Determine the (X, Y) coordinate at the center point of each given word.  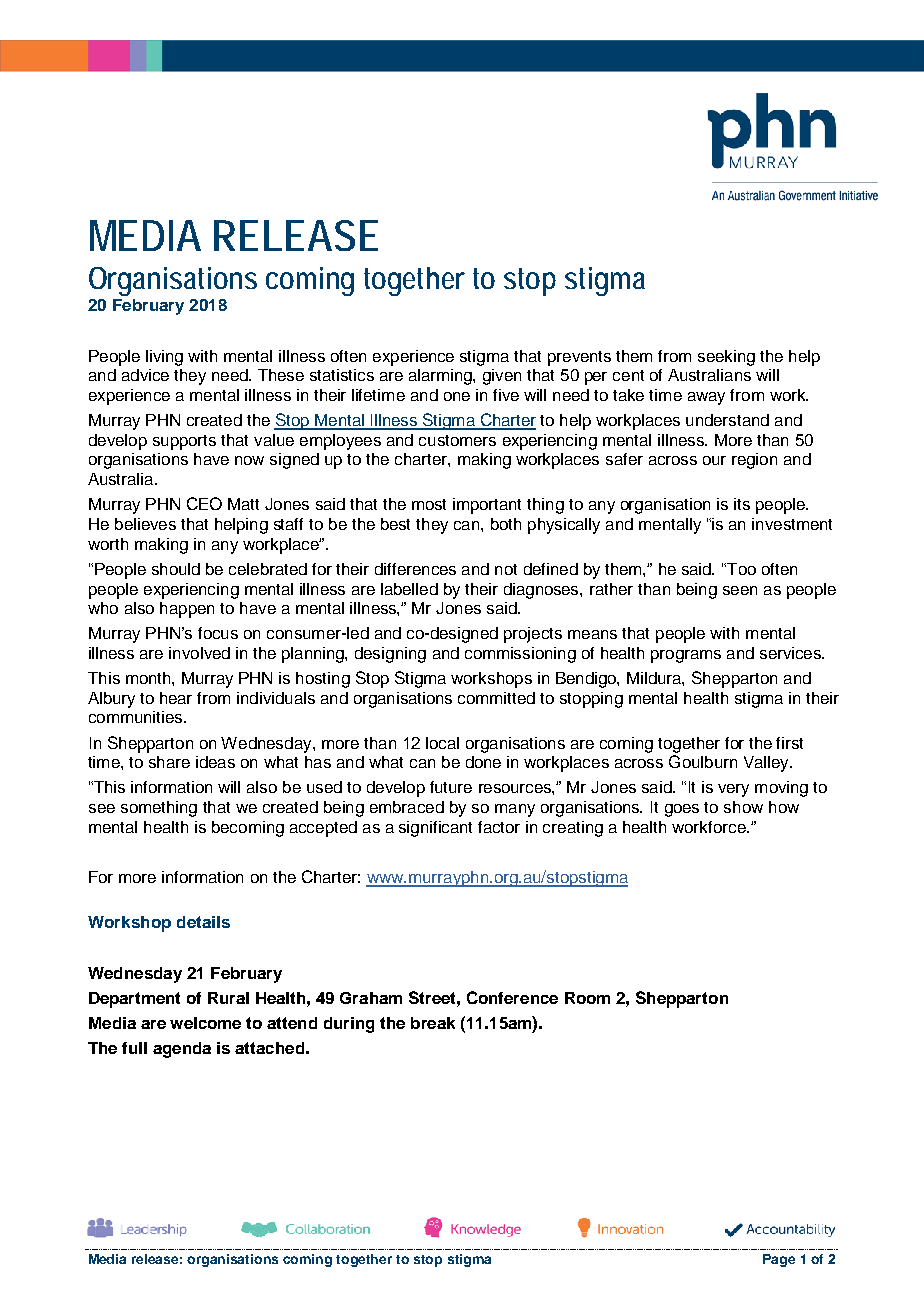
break (433, 1023)
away (706, 398)
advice (145, 375)
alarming (441, 377)
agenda (182, 1050)
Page (779, 1260)
